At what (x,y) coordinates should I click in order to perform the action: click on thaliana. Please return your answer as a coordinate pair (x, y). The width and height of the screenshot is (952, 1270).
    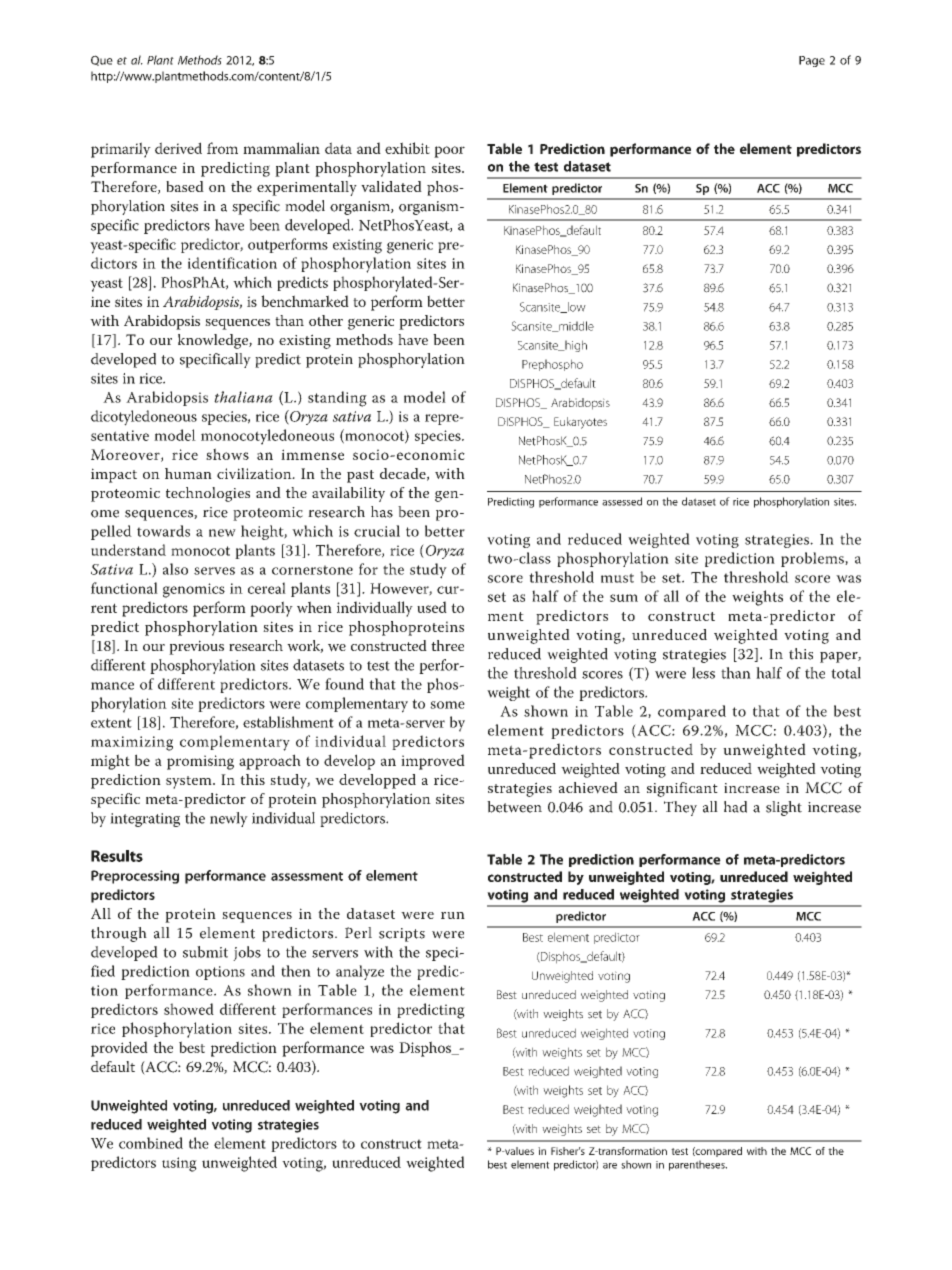
    Looking at the image, I should click on (243, 397).
